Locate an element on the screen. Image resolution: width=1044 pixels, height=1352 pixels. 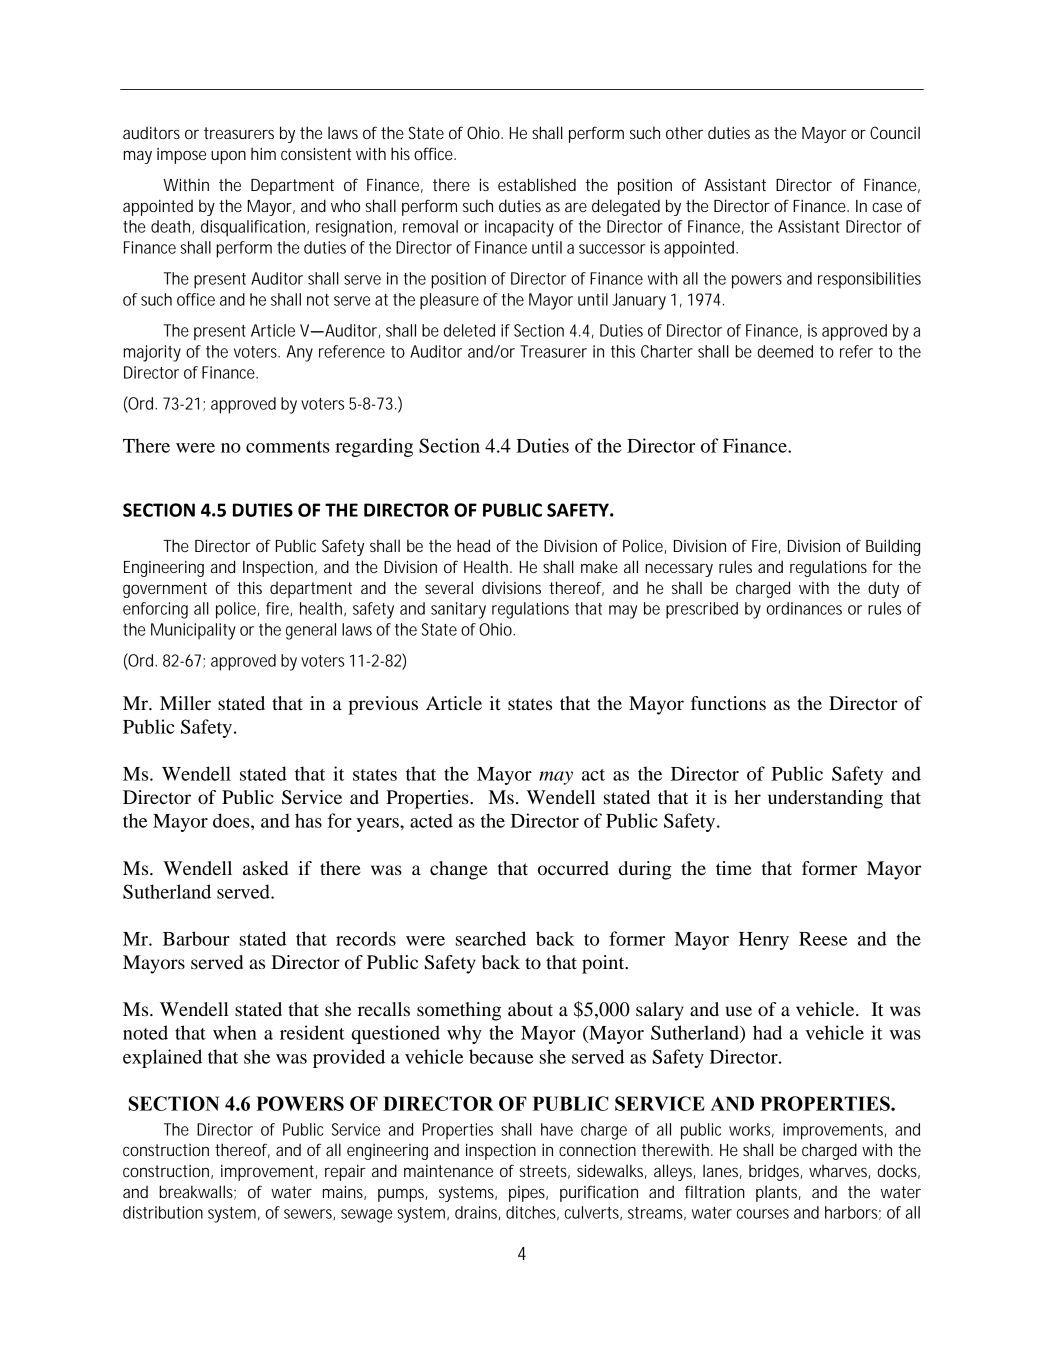
sanitary is located at coordinates (458, 610).
